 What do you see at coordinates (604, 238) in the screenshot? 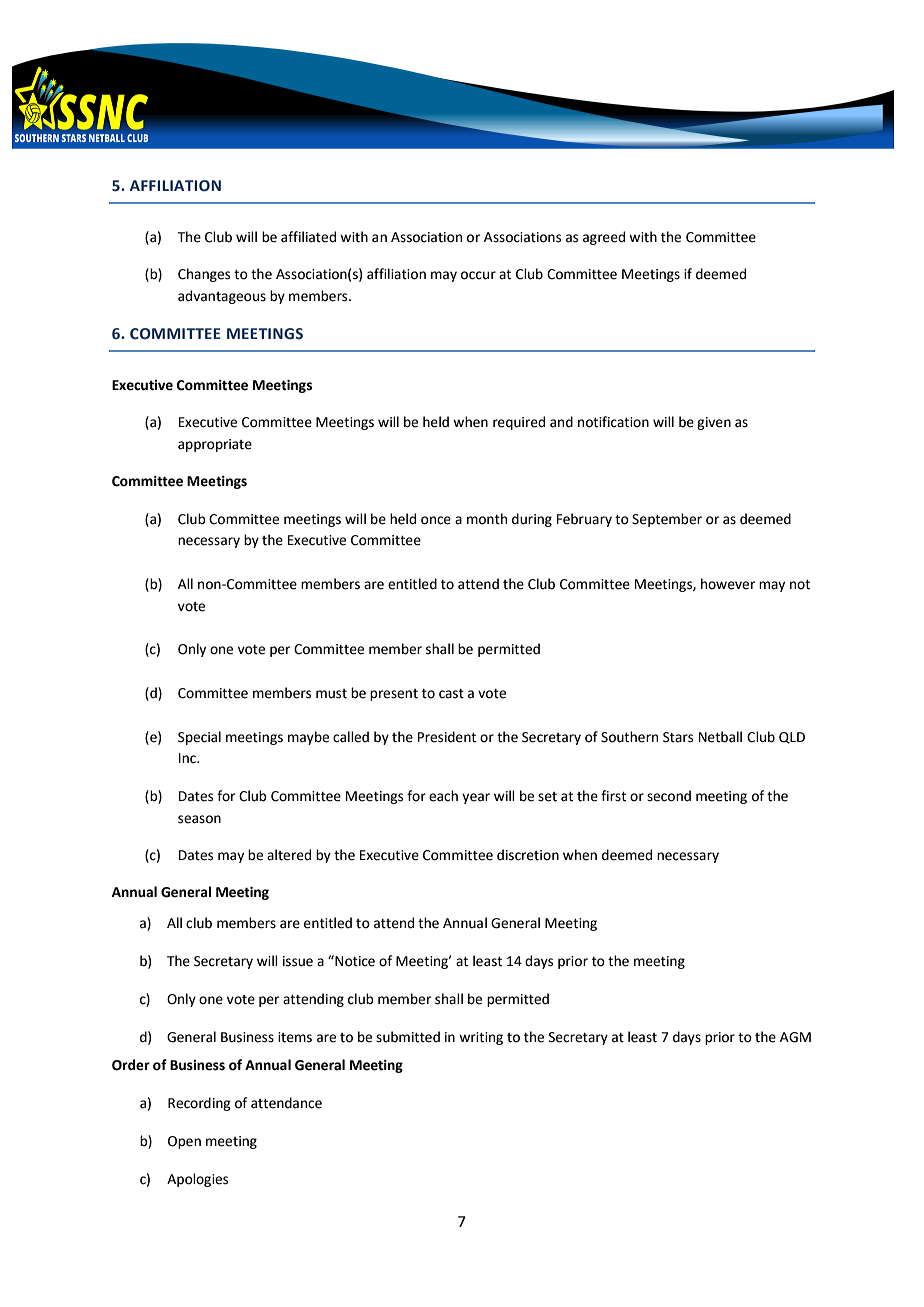
I see `agreed` at bounding box center [604, 238].
